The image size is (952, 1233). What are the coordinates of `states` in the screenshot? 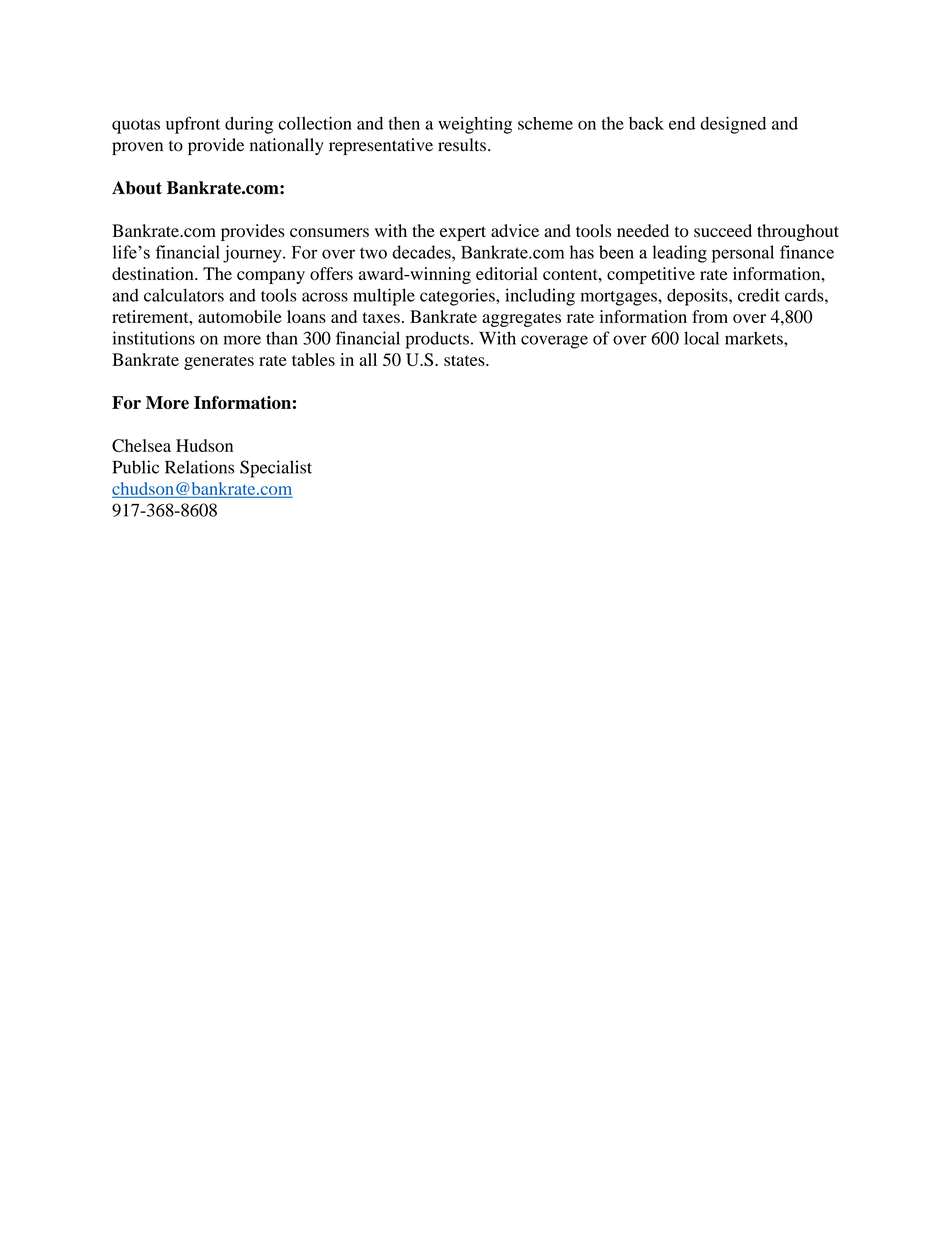 It's located at (465, 360).
